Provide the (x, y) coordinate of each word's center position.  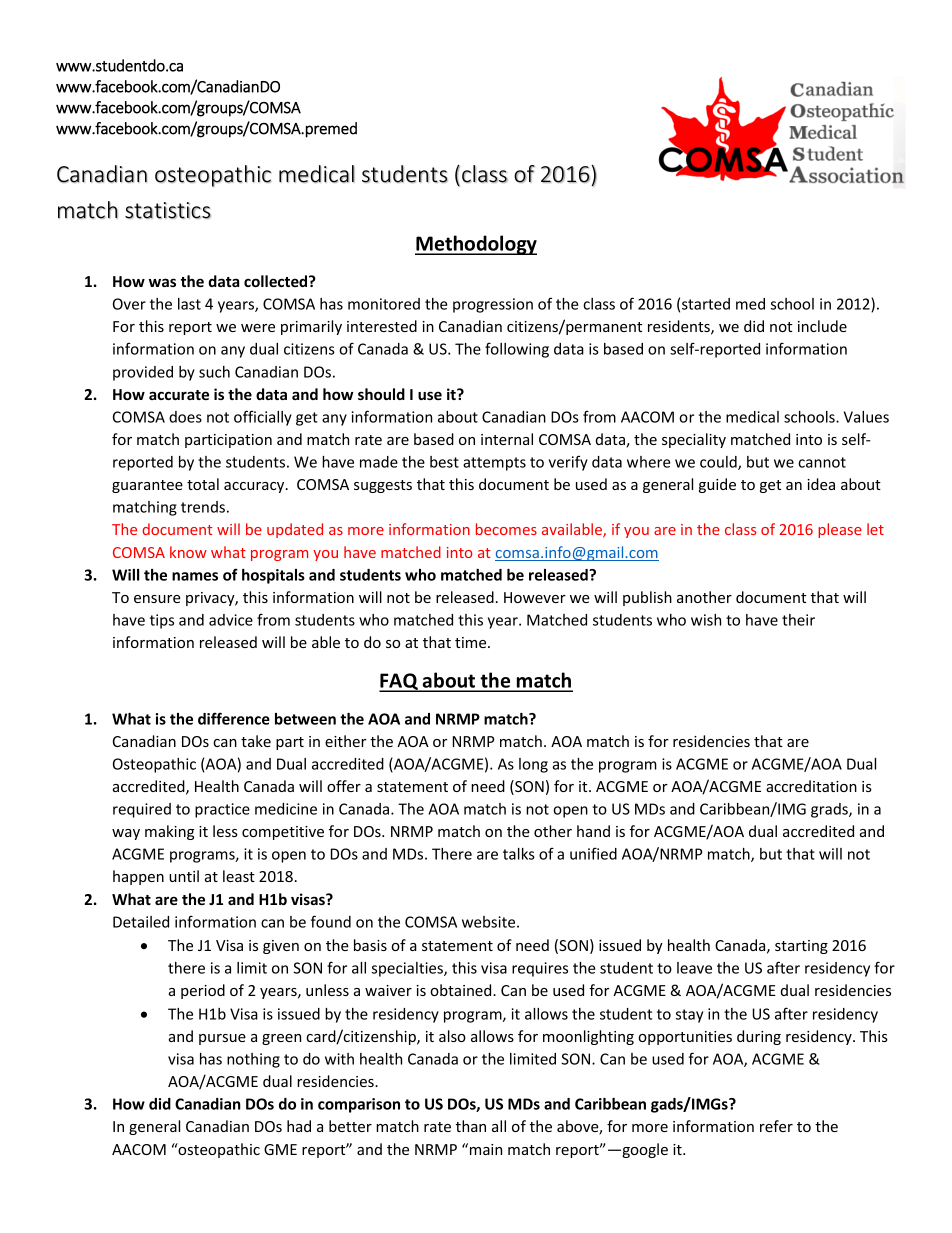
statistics (168, 210)
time (472, 642)
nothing (253, 1060)
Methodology (476, 245)
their (798, 620)
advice (231, 620)
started (706, 304)
